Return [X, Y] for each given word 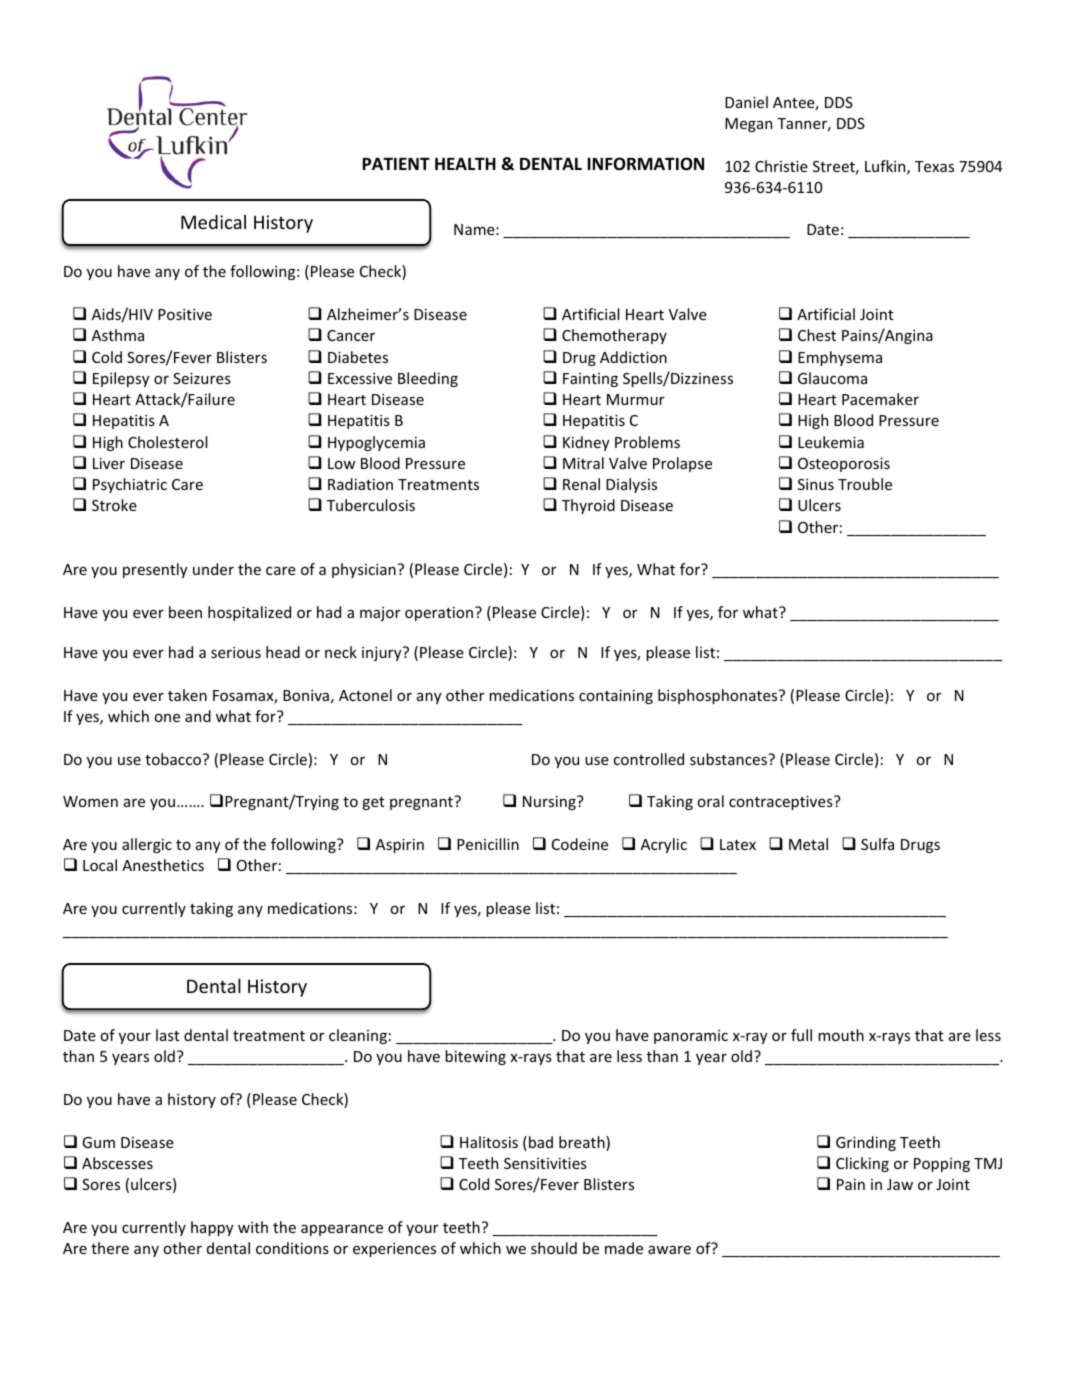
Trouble [865, 484]
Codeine [580, 844]
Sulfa [877, 844]
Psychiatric [130, 485]
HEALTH [465, 163]
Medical [213, 222]
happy [212, 1228]
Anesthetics [163, 865]
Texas [934, 166]
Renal [581, 484]
